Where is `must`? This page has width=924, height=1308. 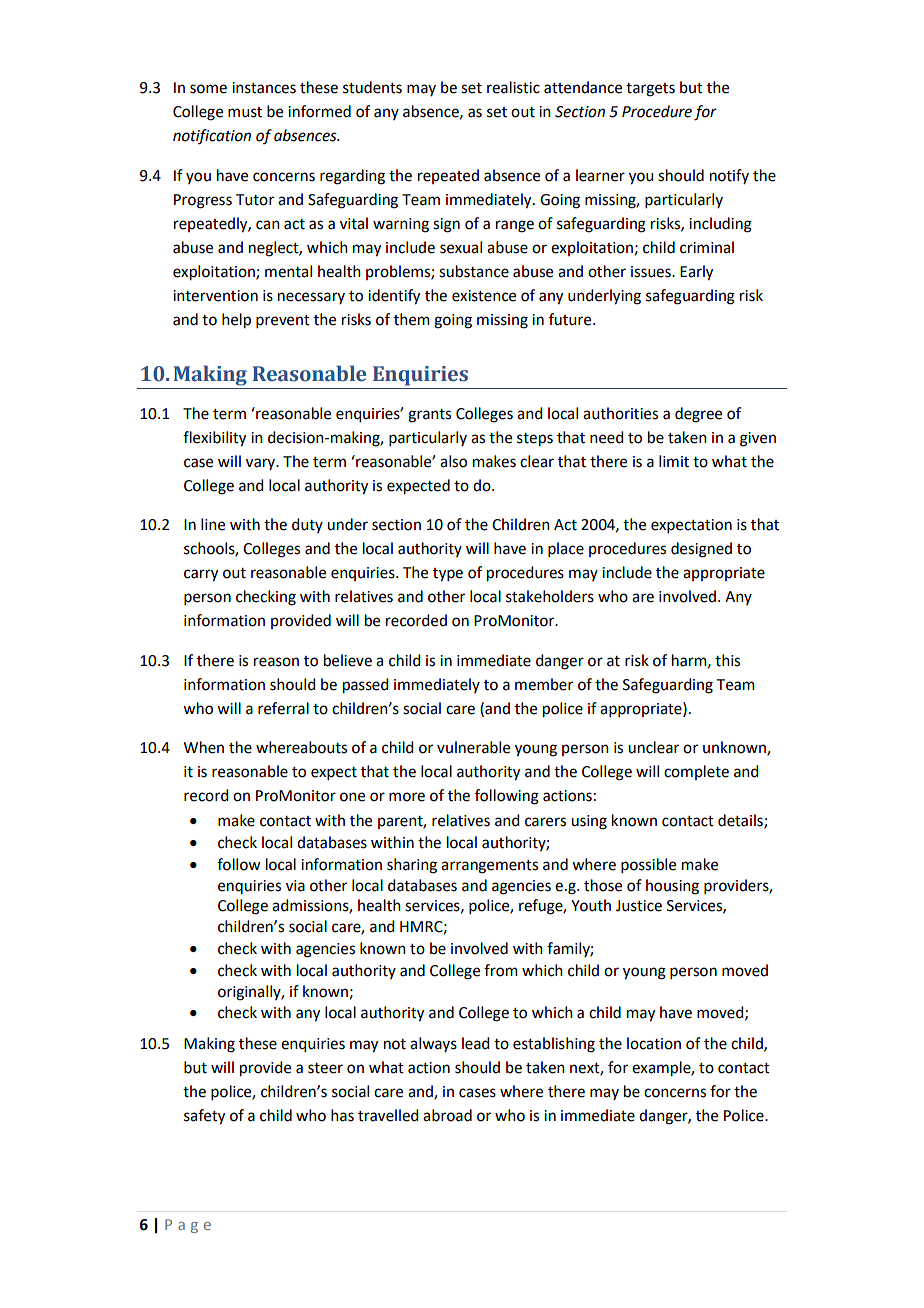
must is located at coordinates (245, 112).
